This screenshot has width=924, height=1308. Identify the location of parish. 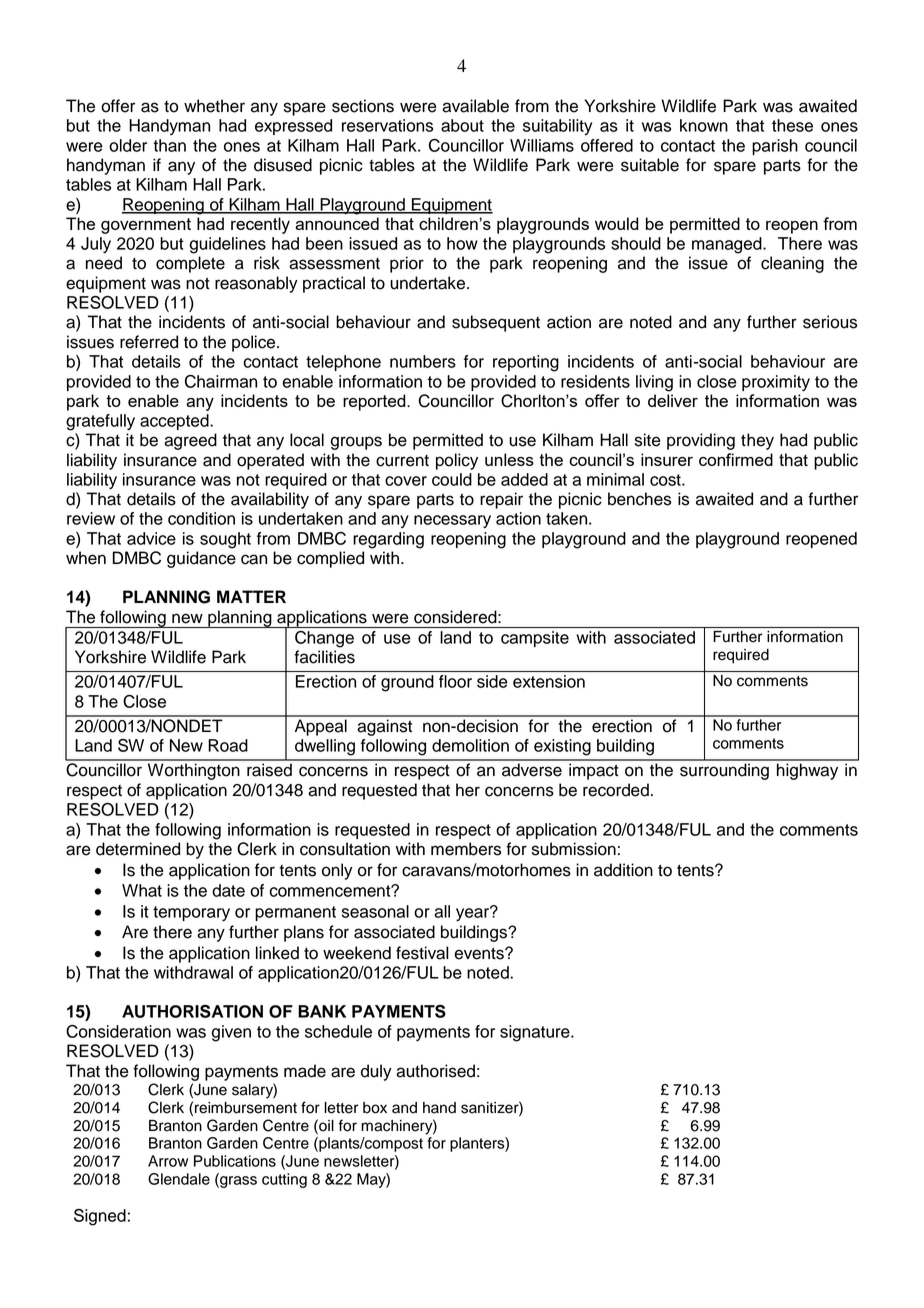
(775, 147).
